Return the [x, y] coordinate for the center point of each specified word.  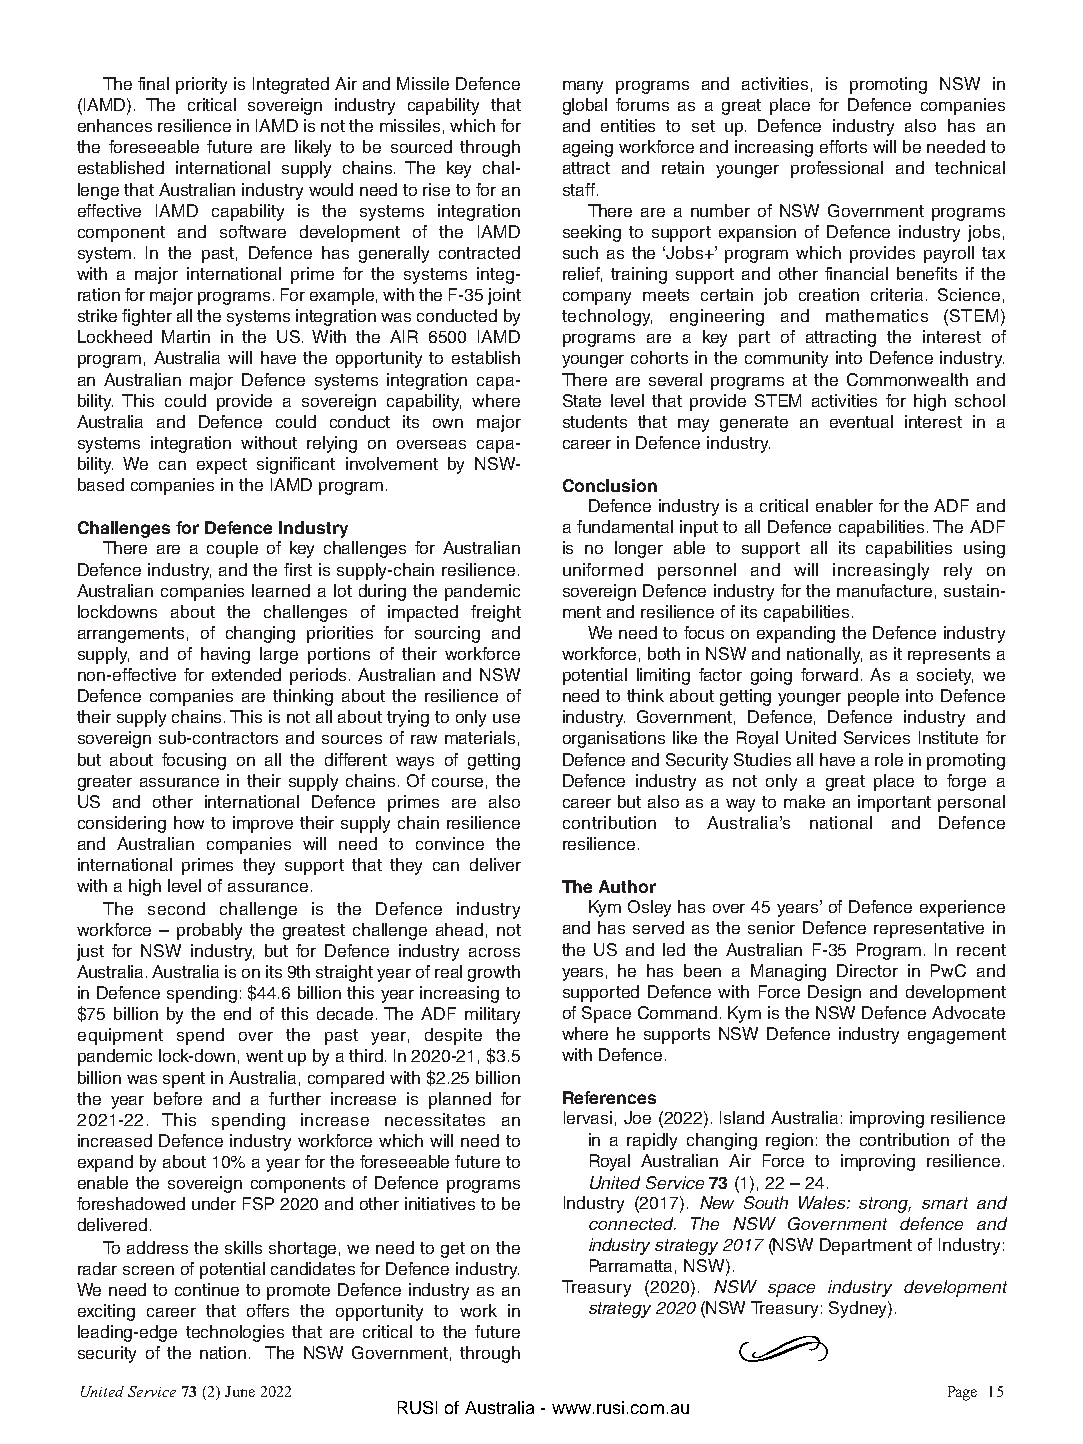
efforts [843, 146]
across [494, 952]
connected [632, 1223]
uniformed [603, 569]
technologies [235, 1333]
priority [201, 85]
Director [867, 970]
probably [209, 931]
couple [232, 549]
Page [962, 1393]
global [585, 106]
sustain [971, 590]
